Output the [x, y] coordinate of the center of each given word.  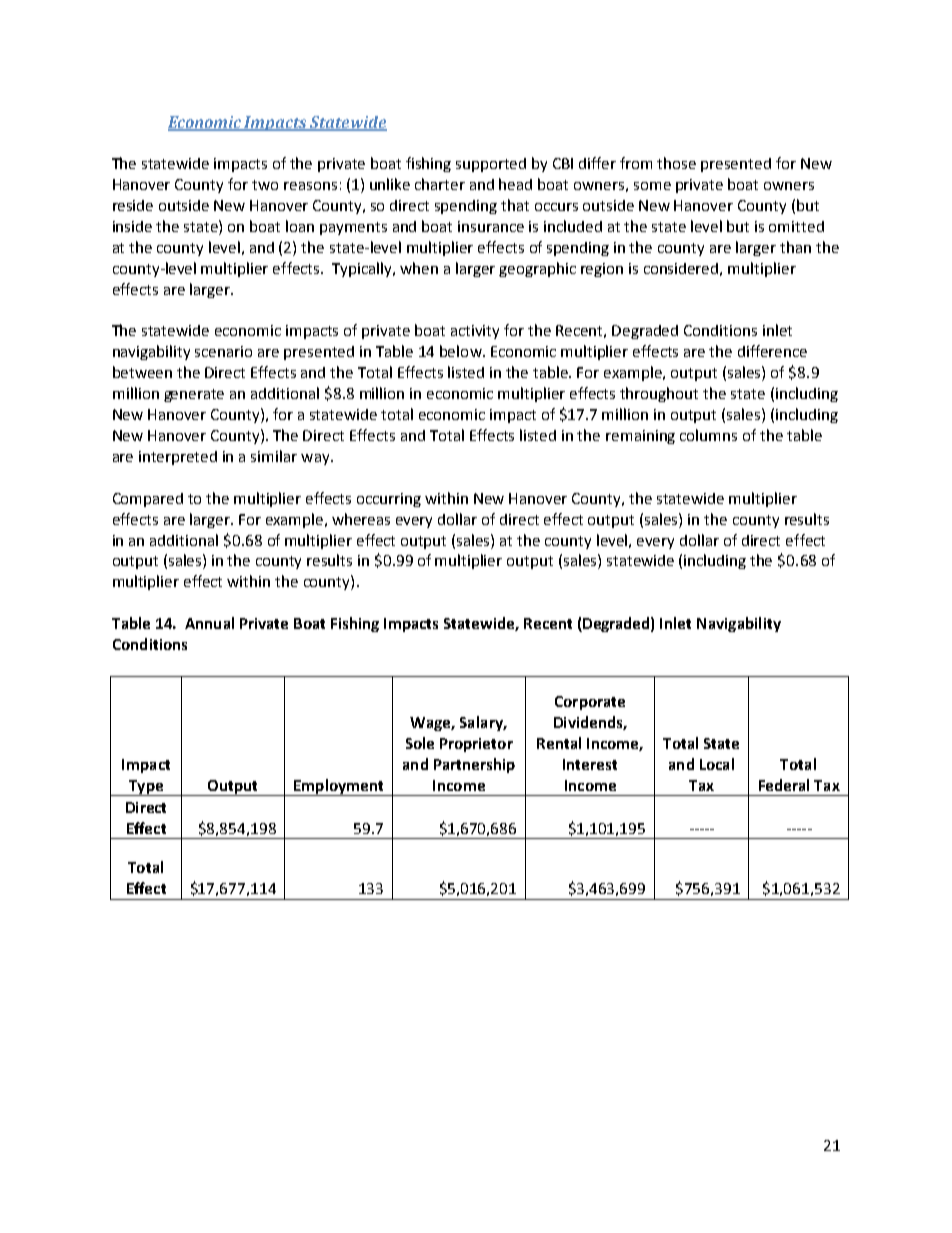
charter [440, 184]
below [462, 351]
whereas [361, 519]
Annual [209, 623]
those [676, 163]
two [265, 185]
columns [708, 435]
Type [145, 788]
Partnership [474, 765]
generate [194, 395]
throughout [659, 394]
